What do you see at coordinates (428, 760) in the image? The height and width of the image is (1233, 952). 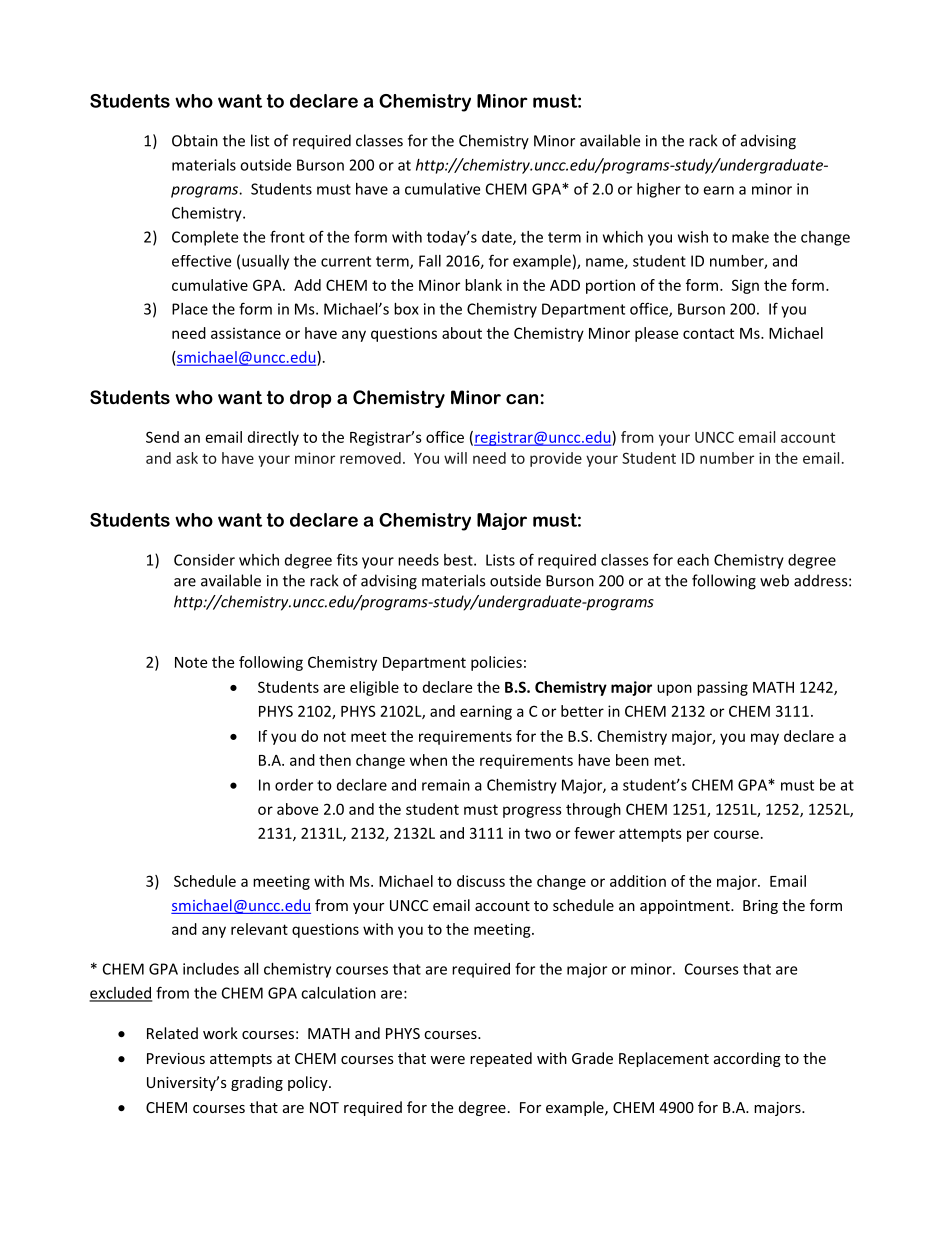 I see `when` at bounding box center [428, 760].
